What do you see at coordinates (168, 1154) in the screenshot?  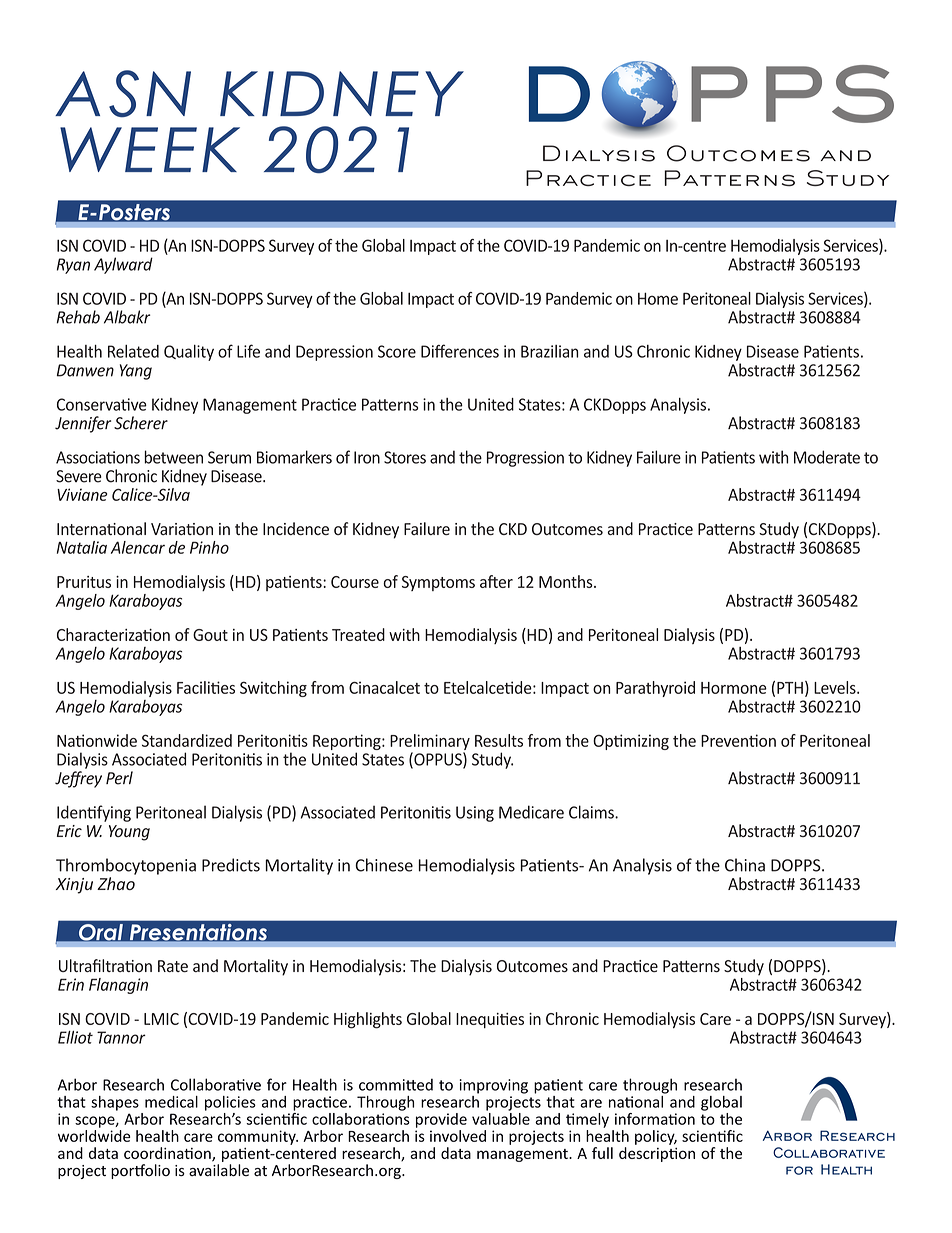 I see `coordination` at bounding box center [168, 1154].
